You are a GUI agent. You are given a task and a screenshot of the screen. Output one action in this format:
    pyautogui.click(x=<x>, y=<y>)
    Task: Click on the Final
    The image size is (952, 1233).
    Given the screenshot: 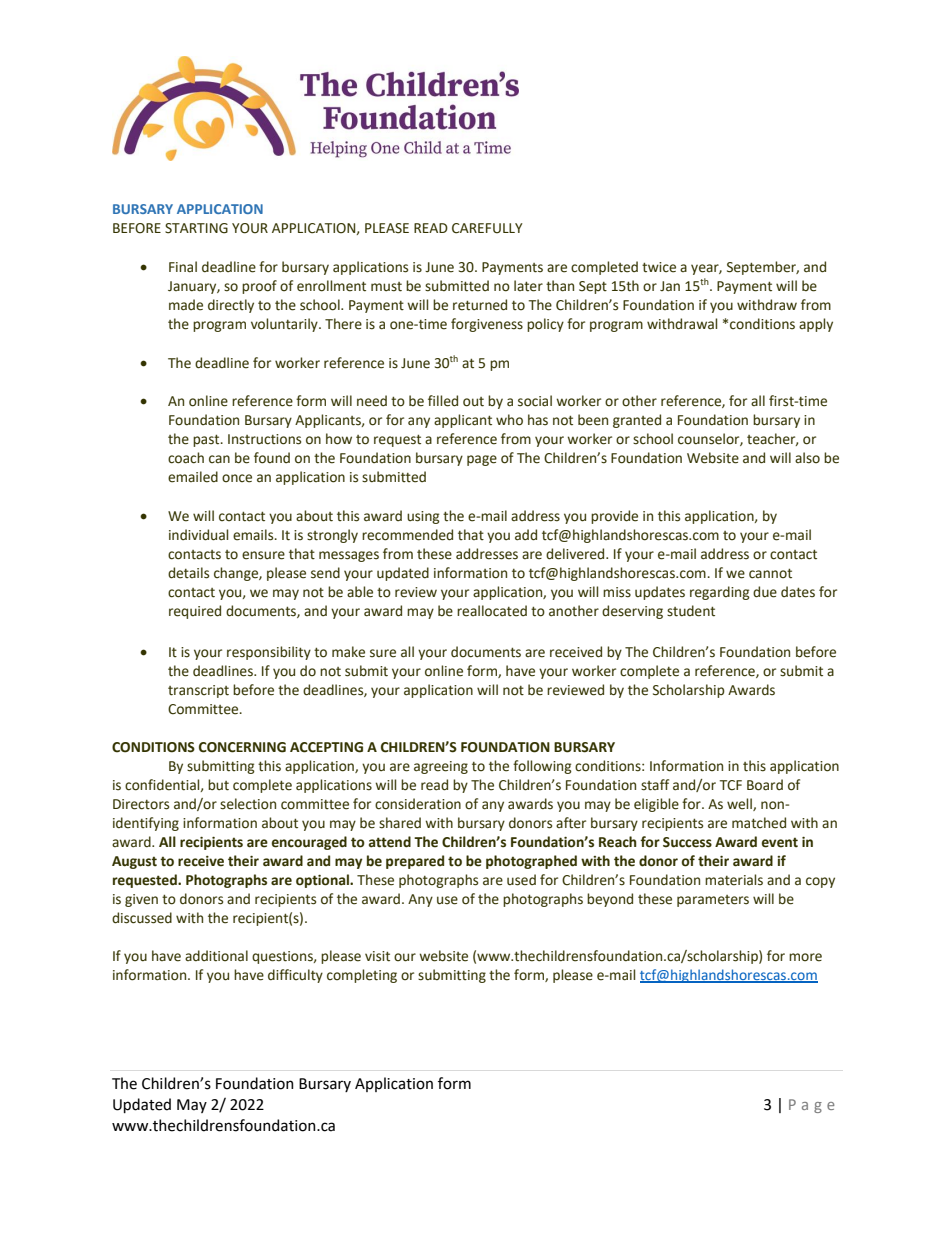 What is the action you would take?
    pyautogui.click(x=183, y=267)
